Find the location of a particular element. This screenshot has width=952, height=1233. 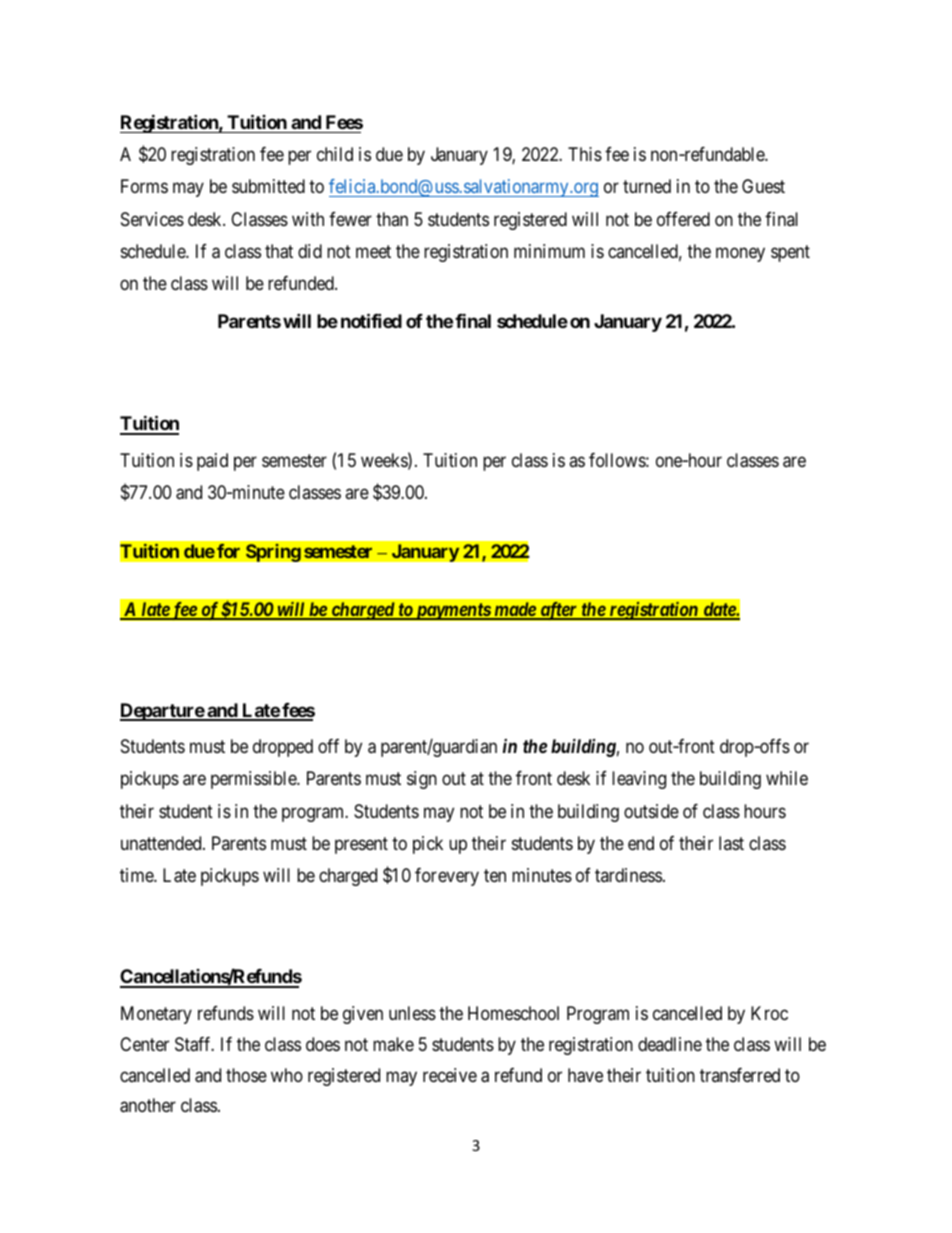

those is located at coordinates (246, 1075).
